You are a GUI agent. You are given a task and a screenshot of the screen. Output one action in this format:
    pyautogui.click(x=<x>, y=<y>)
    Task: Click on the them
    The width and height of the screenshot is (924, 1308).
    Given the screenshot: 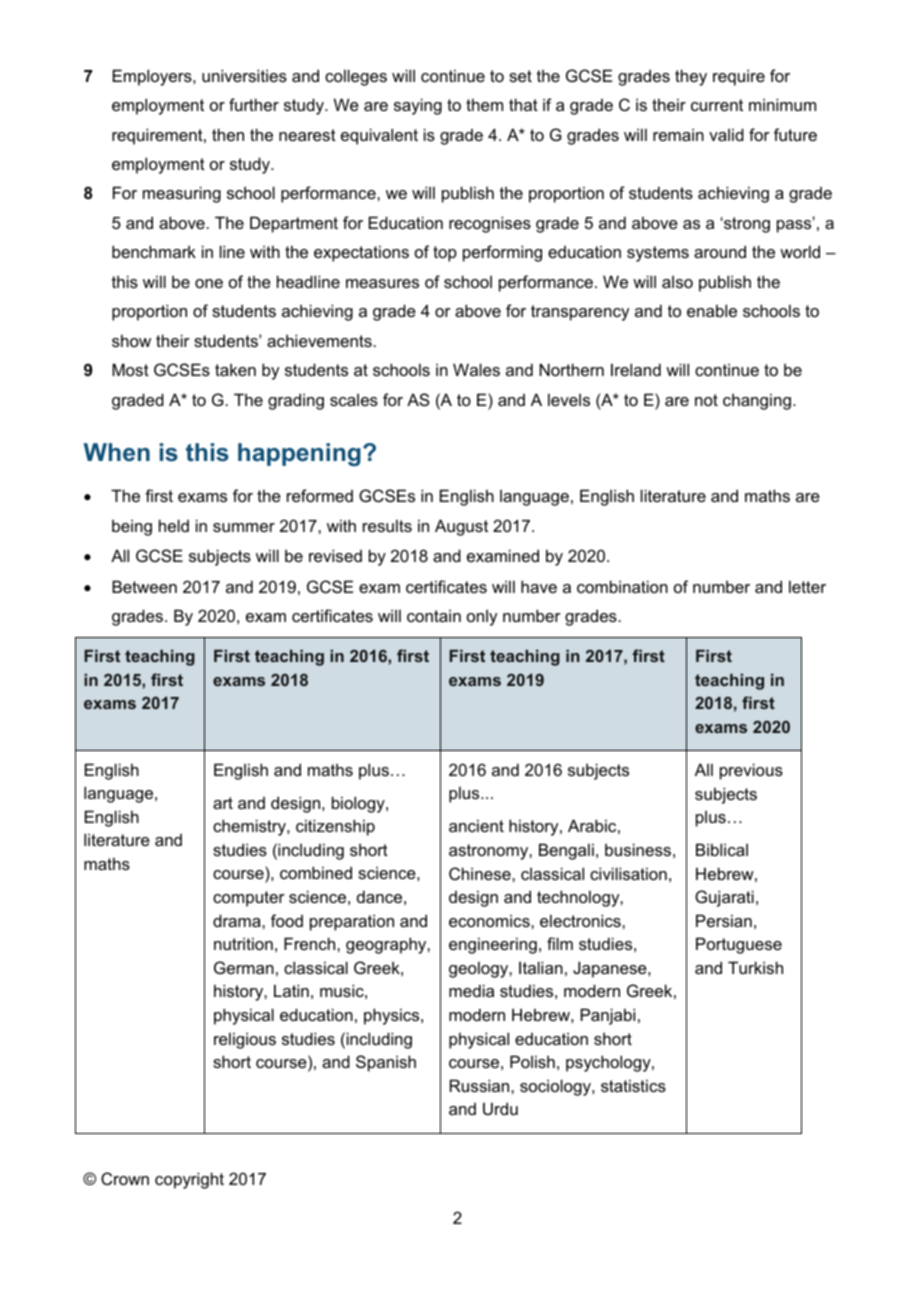 What is the action you would take?
    pyautogui.click(x=484, y=104)
